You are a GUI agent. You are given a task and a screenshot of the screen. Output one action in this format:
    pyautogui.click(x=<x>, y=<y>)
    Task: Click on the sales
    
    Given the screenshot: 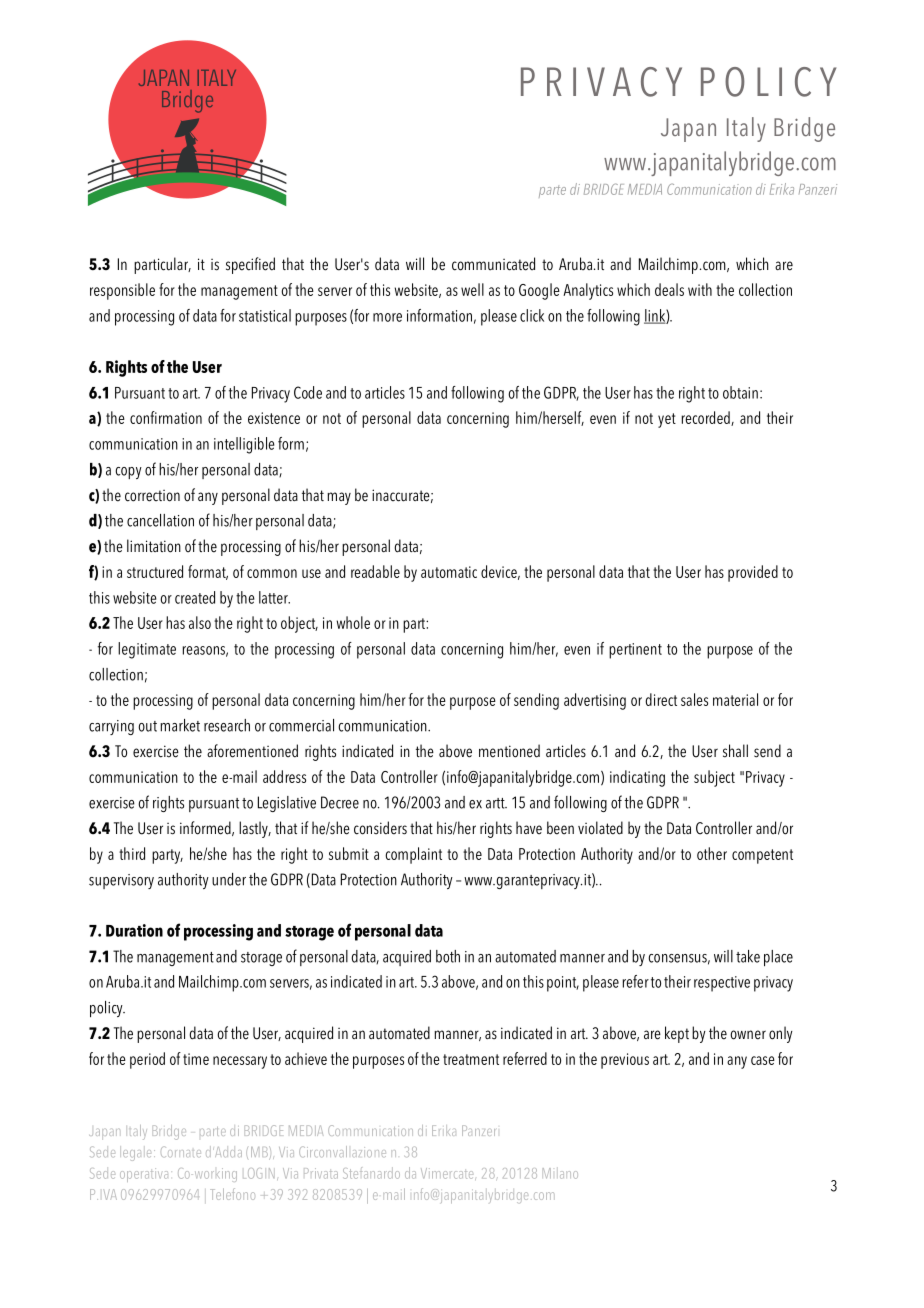 What is the action you would take?
    pyautogui.click(x=694, y=699)
